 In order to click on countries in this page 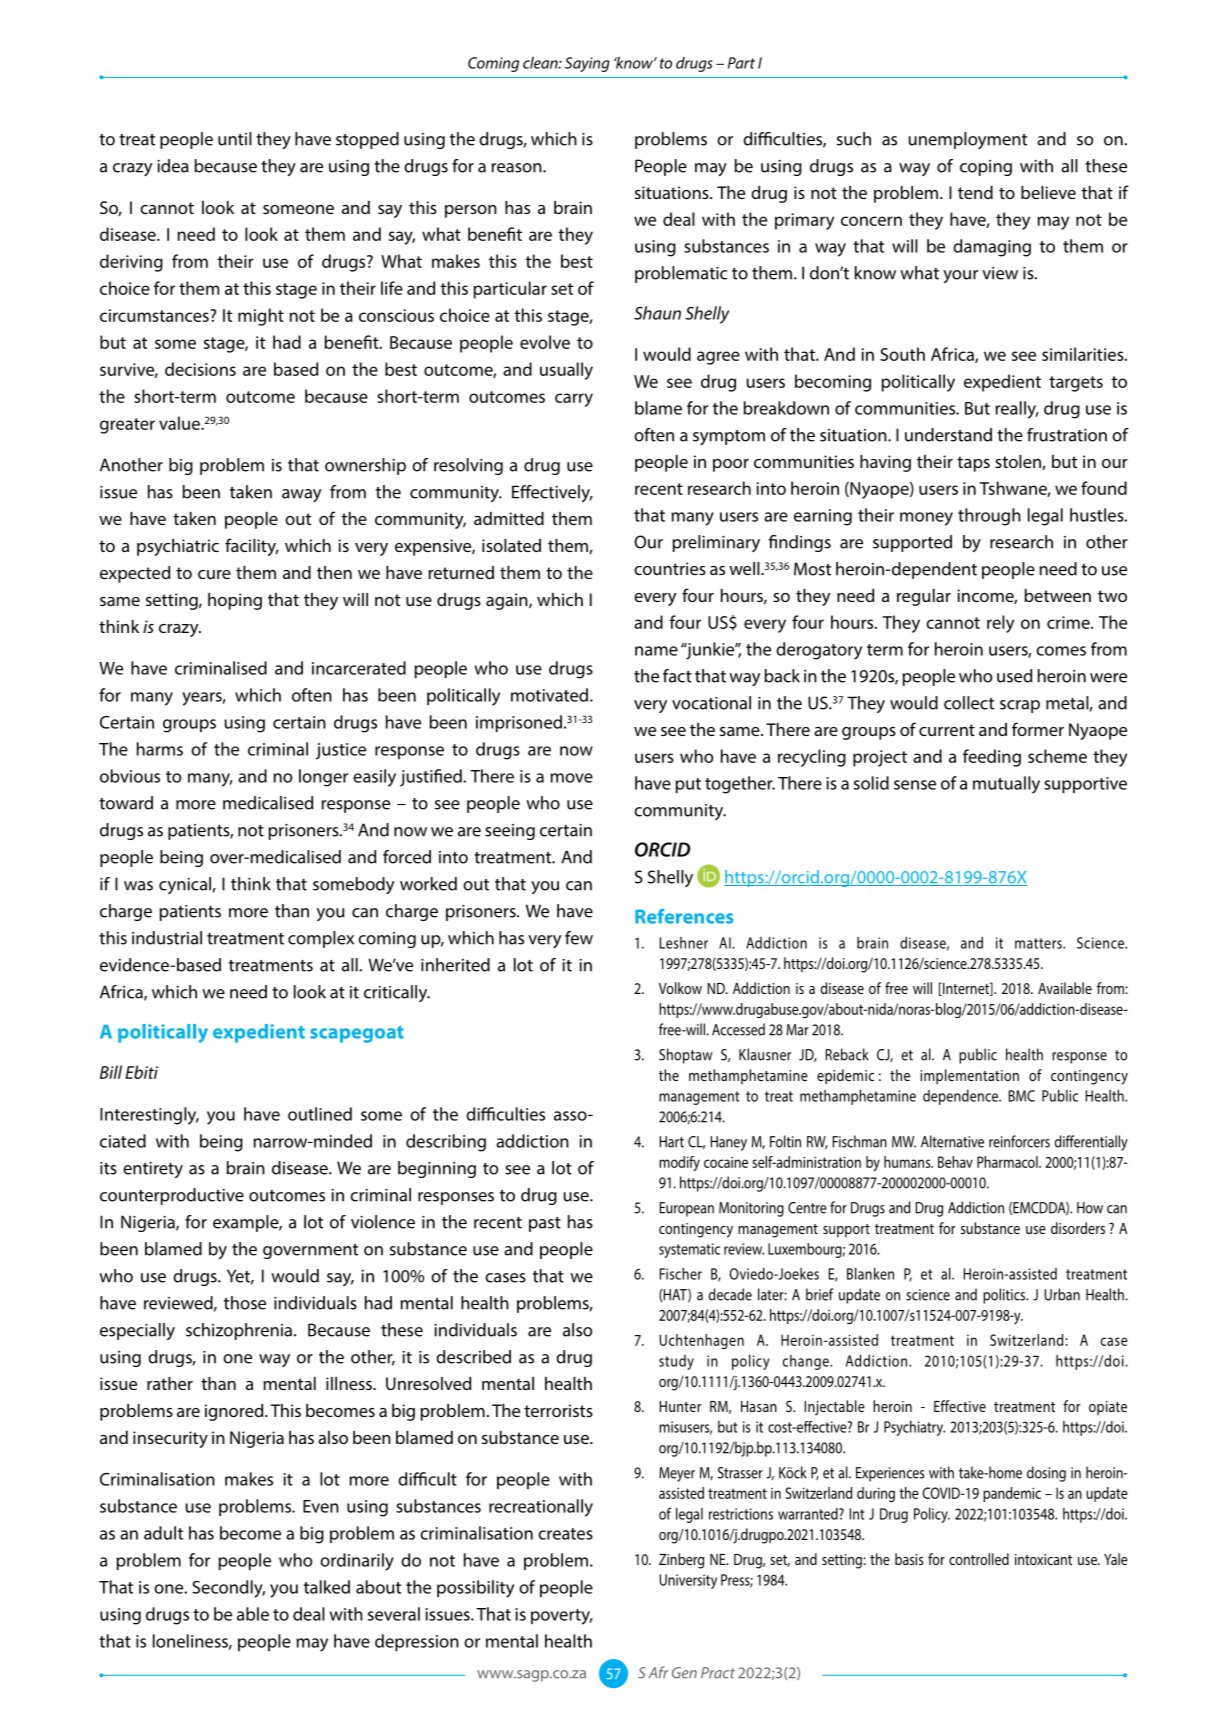, I will do `click(670, 568)`.
